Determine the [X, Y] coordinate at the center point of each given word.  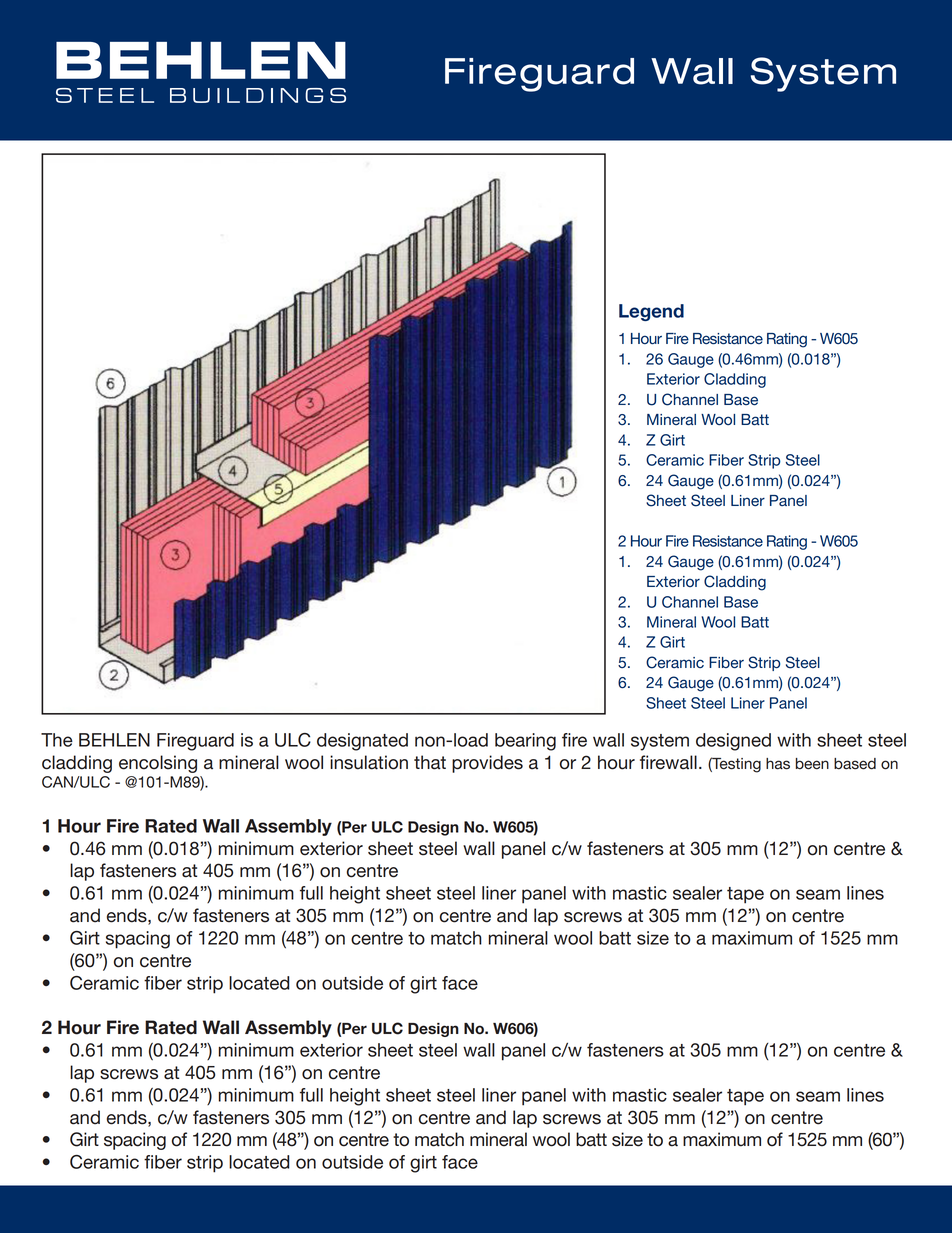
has [778, 764]
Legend [651, 312]
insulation [369, 762]
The [57, 740]
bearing [525, 742]
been [812, 764]
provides [487, 764]
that [430, 762]
